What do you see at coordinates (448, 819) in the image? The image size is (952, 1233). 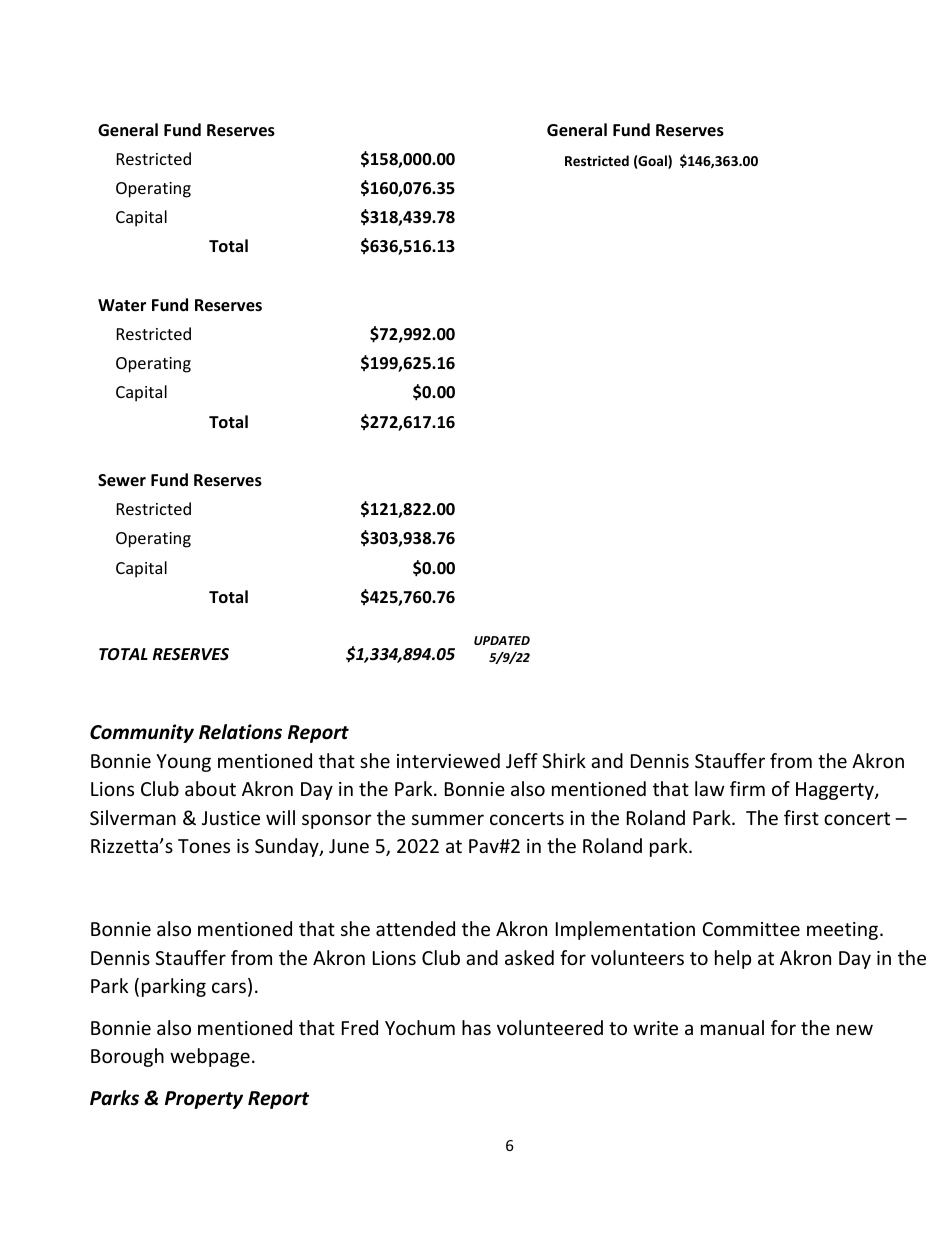 I see `summer` at bounding box center [448, 819].
